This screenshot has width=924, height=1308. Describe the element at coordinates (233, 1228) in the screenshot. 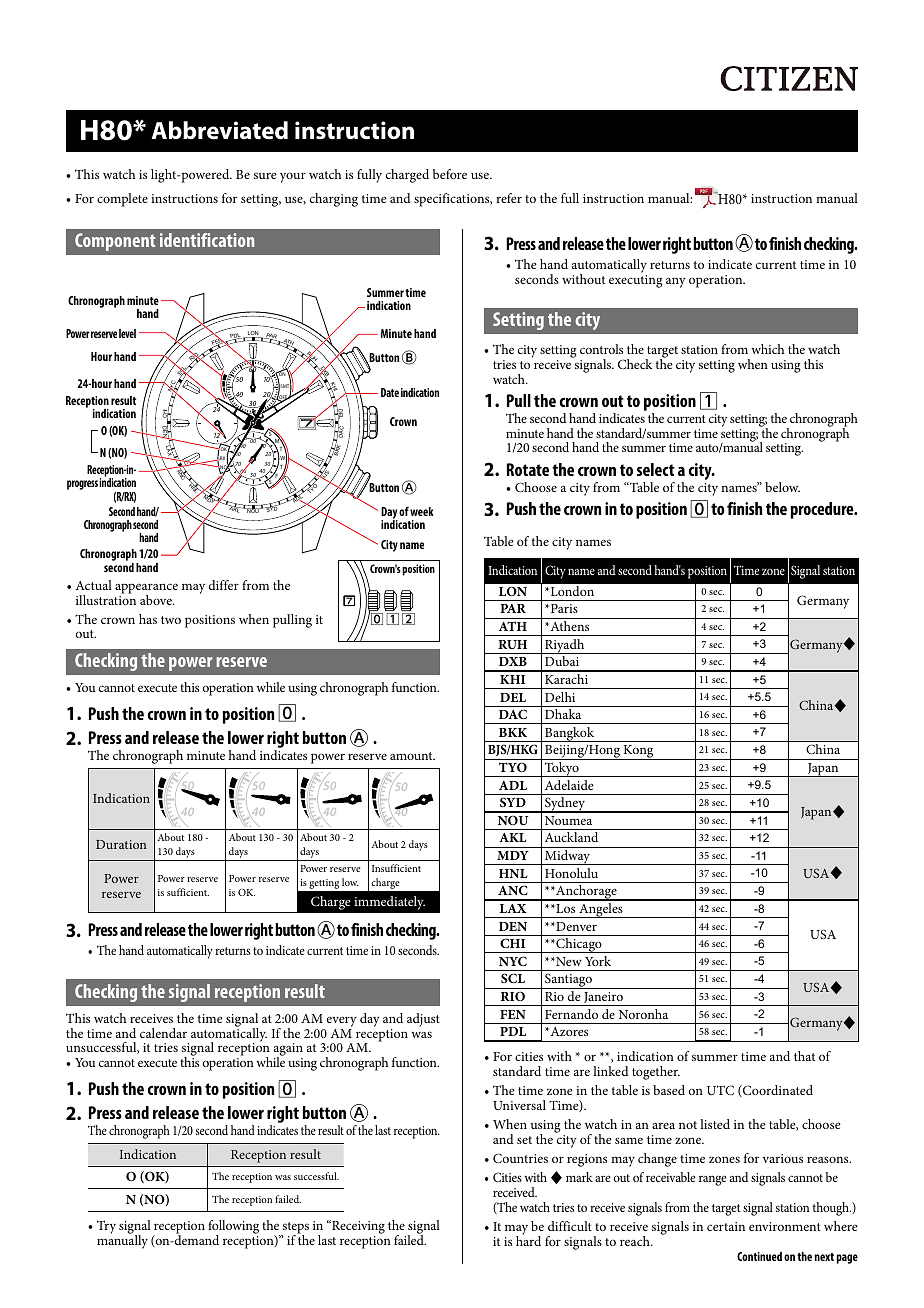

I see `following` at that location.
